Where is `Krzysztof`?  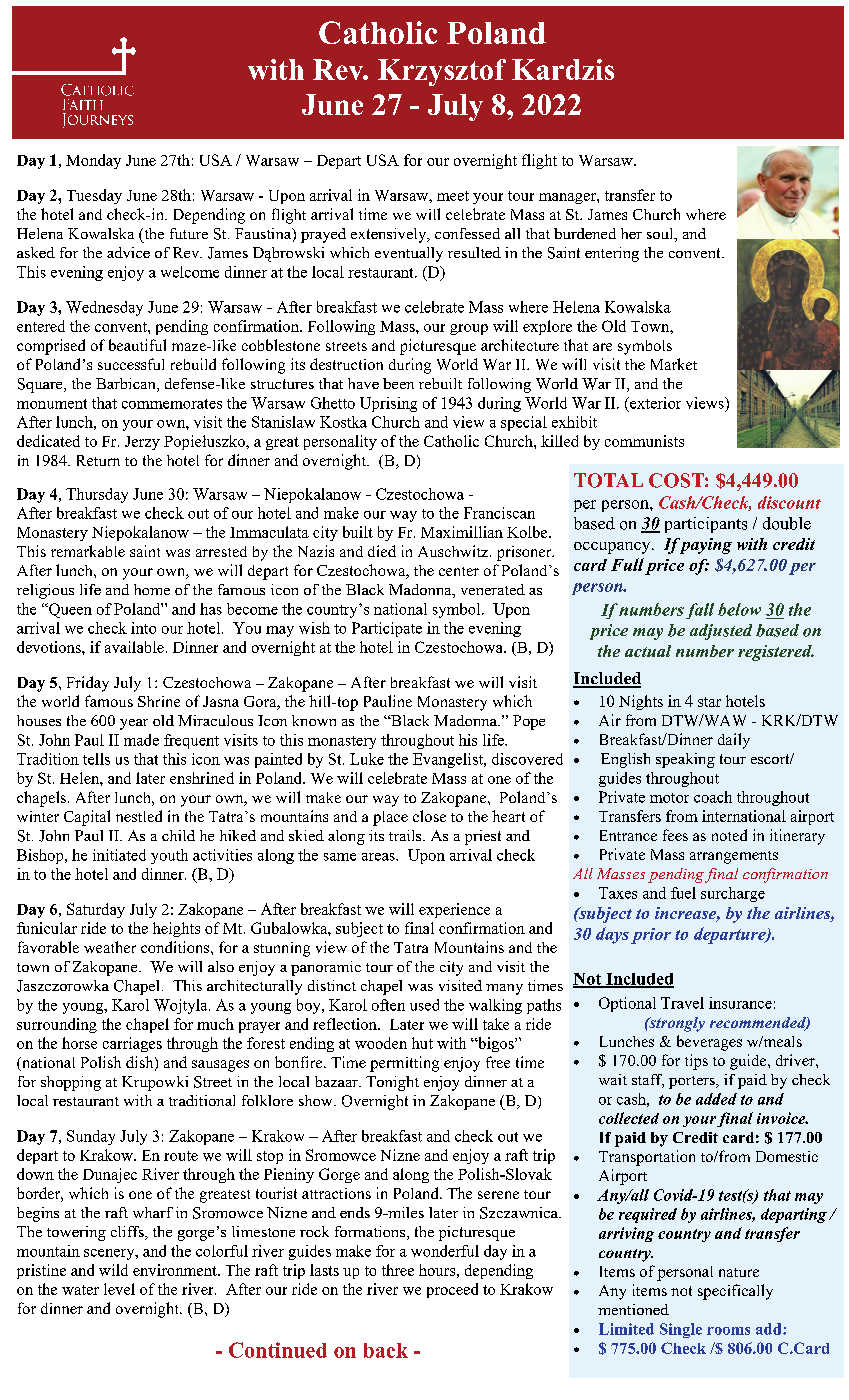 Krzysztof is located at coordinates (442, 72).
